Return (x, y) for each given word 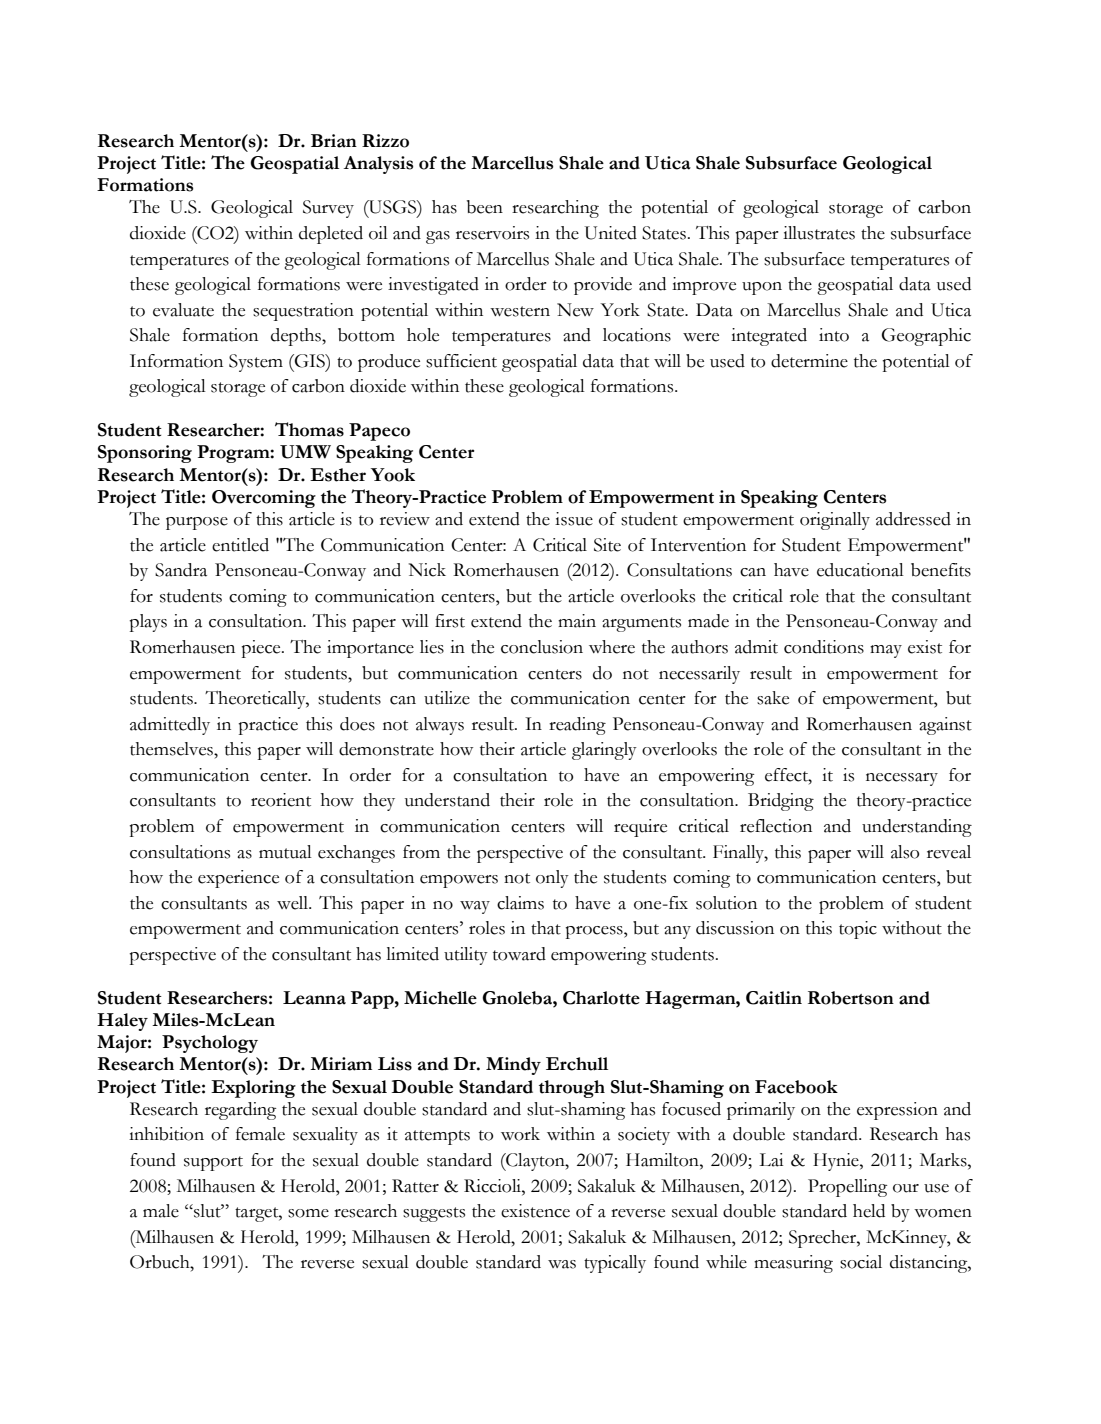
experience (238, 879)
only (552, 879)
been (485, 207)
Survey (328, 209)
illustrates (819, 233)
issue (574, 519)
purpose (197, 523)
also (905, 852)
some (308, 1213)
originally (835, 521)
